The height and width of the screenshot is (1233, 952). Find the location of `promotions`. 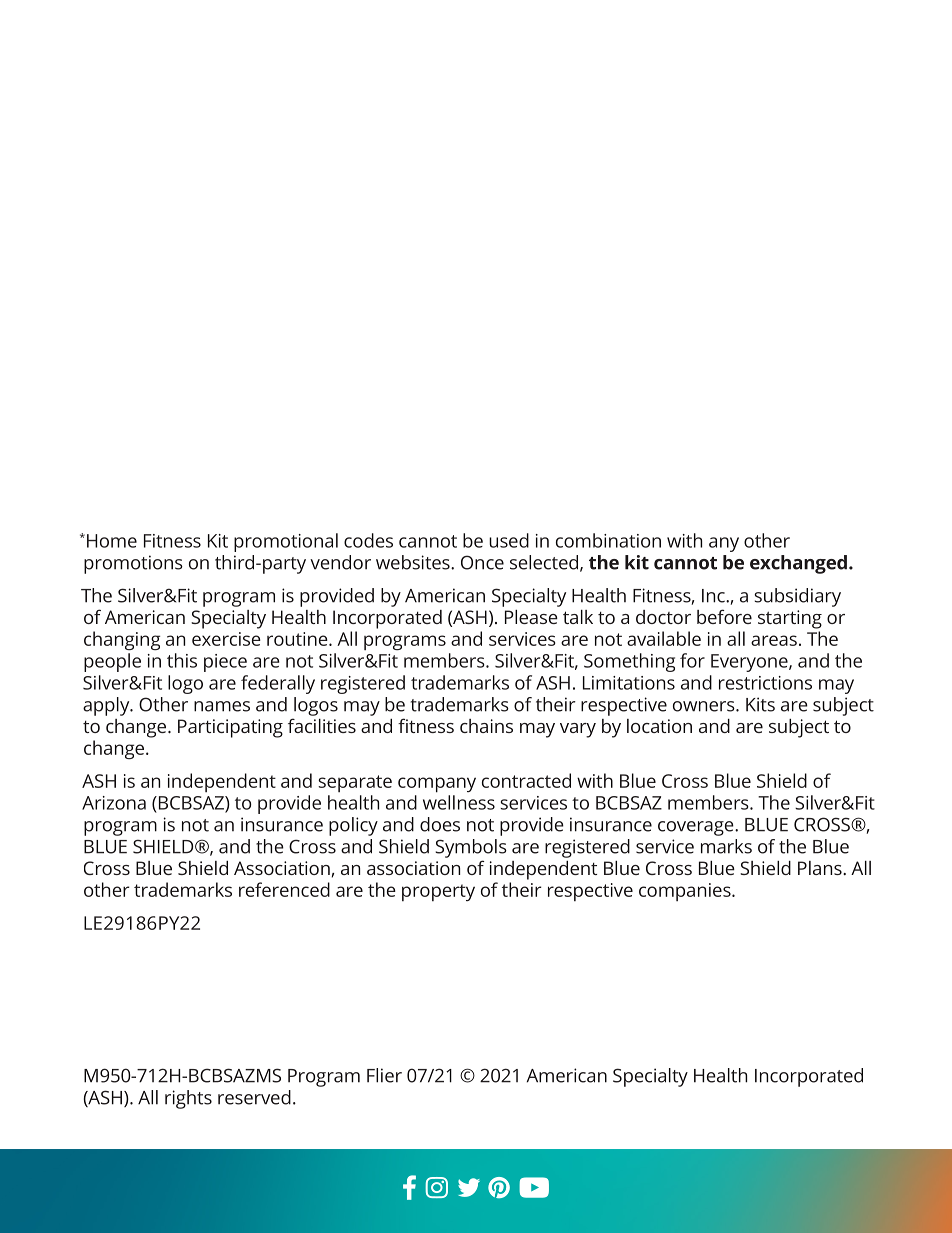

promotions is located at coordinates (133, 564).
